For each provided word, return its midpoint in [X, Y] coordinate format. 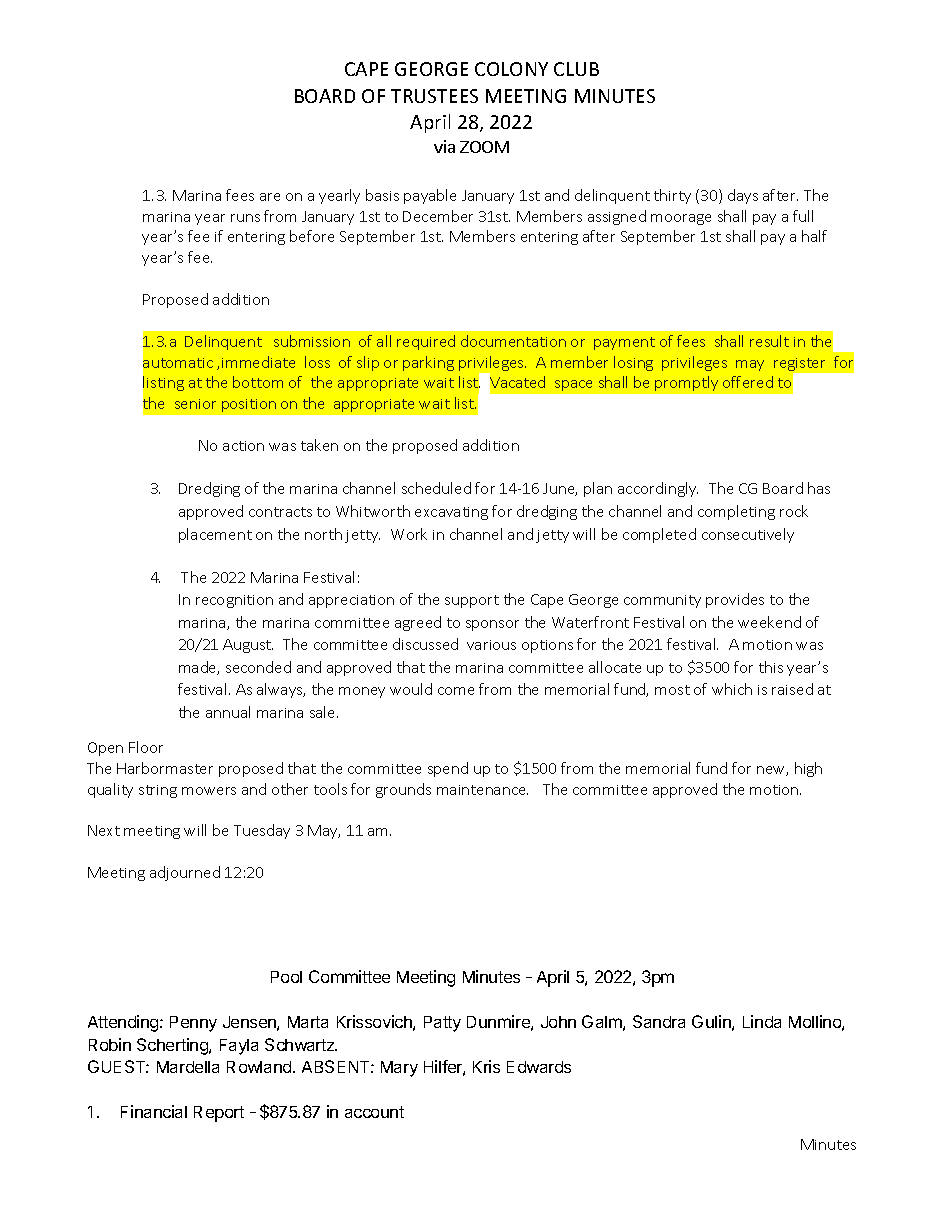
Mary [399, 1069]
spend [448, 769]
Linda [762, 1021]
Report [219, 1114]
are [270, 197]
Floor [146, 747]
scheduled [436, 488]
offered [748, 382]
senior [195, 404]
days [743, 196]
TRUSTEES [434, 96]
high [808, 769]
